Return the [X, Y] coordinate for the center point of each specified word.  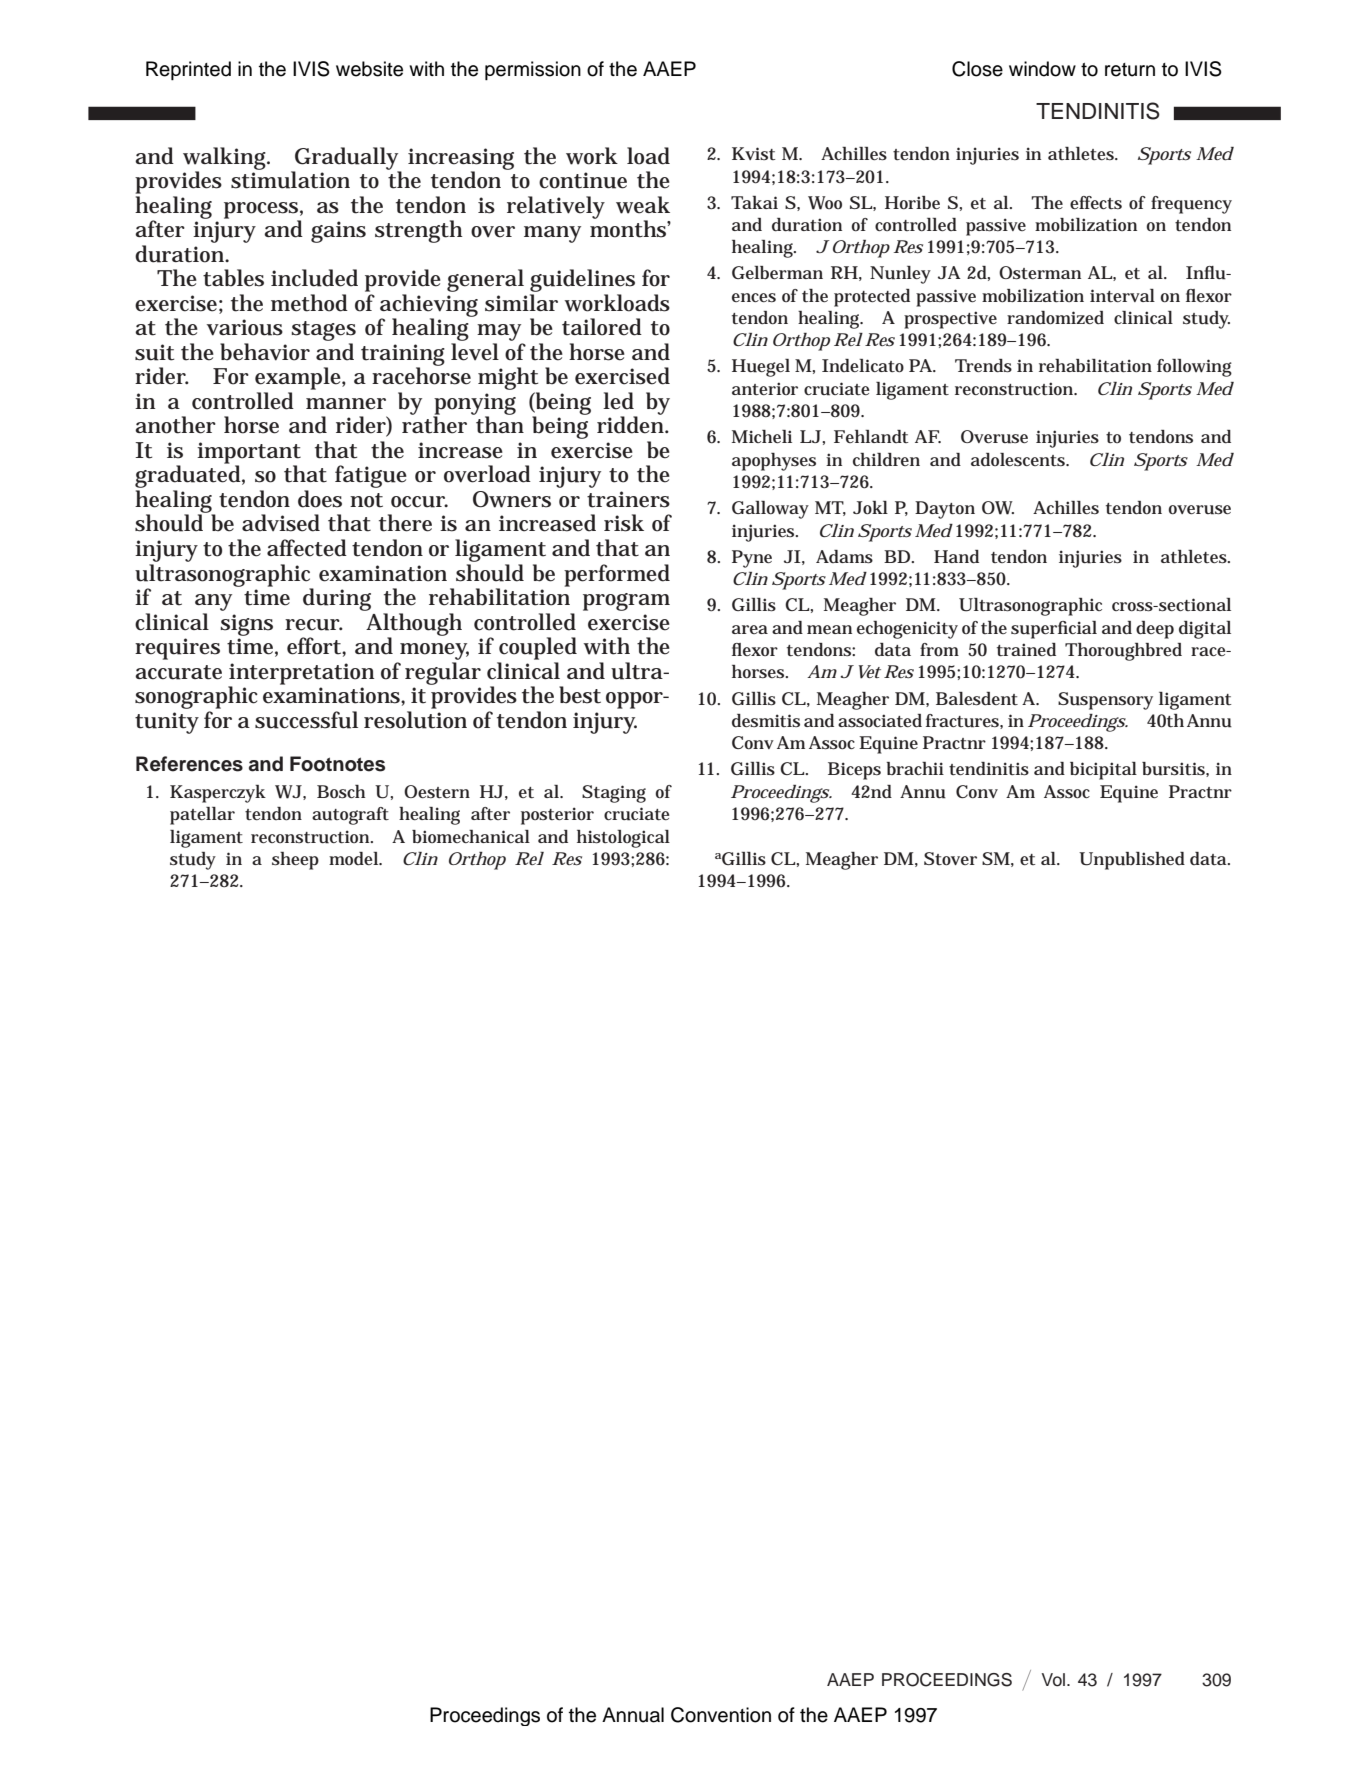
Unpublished [1132, 861]
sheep [295, 861]
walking [226, 159]
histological [623, 839]
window [1042, 69]
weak [643, 205]
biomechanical [471, 836]
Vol [1055, 1680]
